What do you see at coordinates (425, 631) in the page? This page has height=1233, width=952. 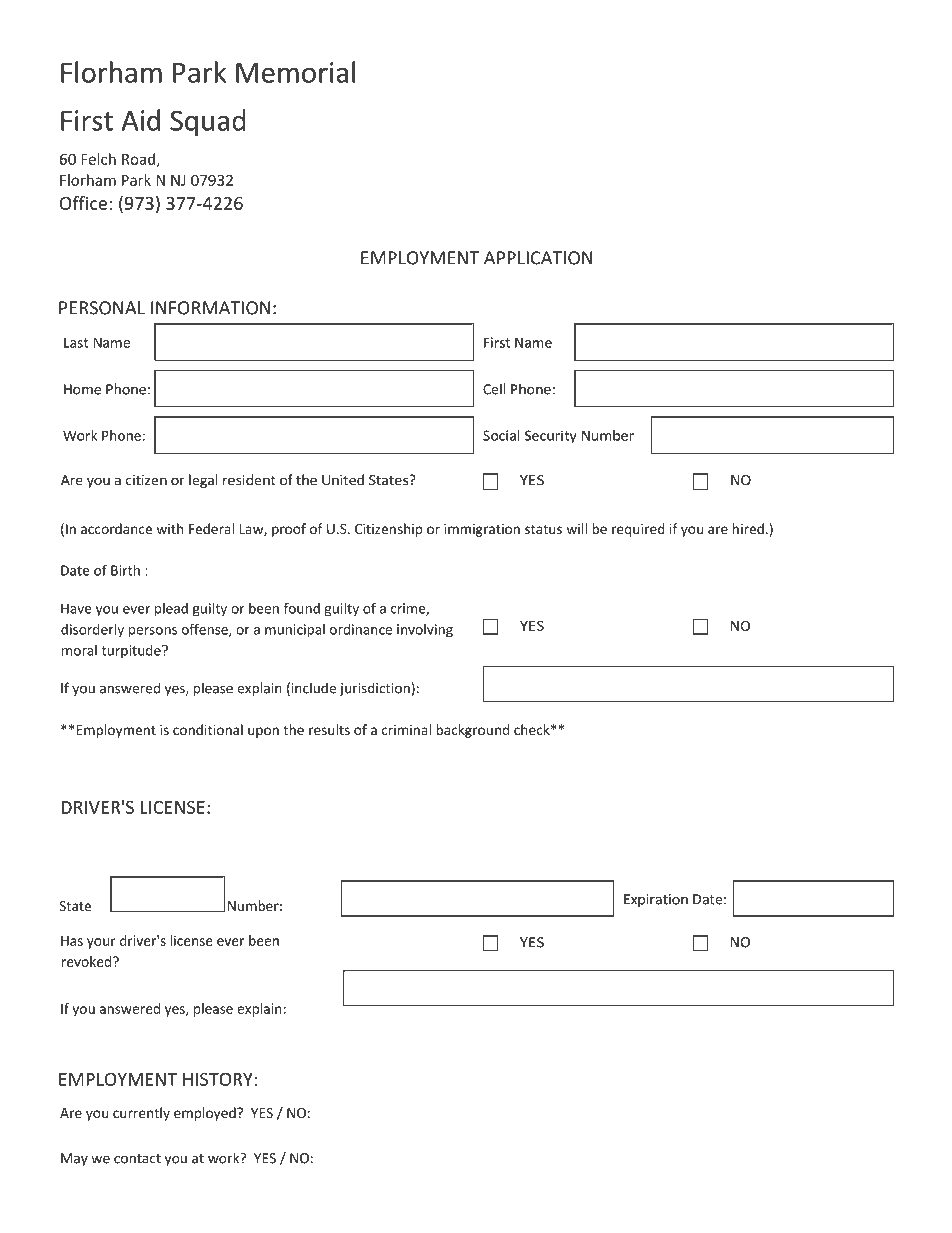 I see `involving` at bounding box center [425, 631].
